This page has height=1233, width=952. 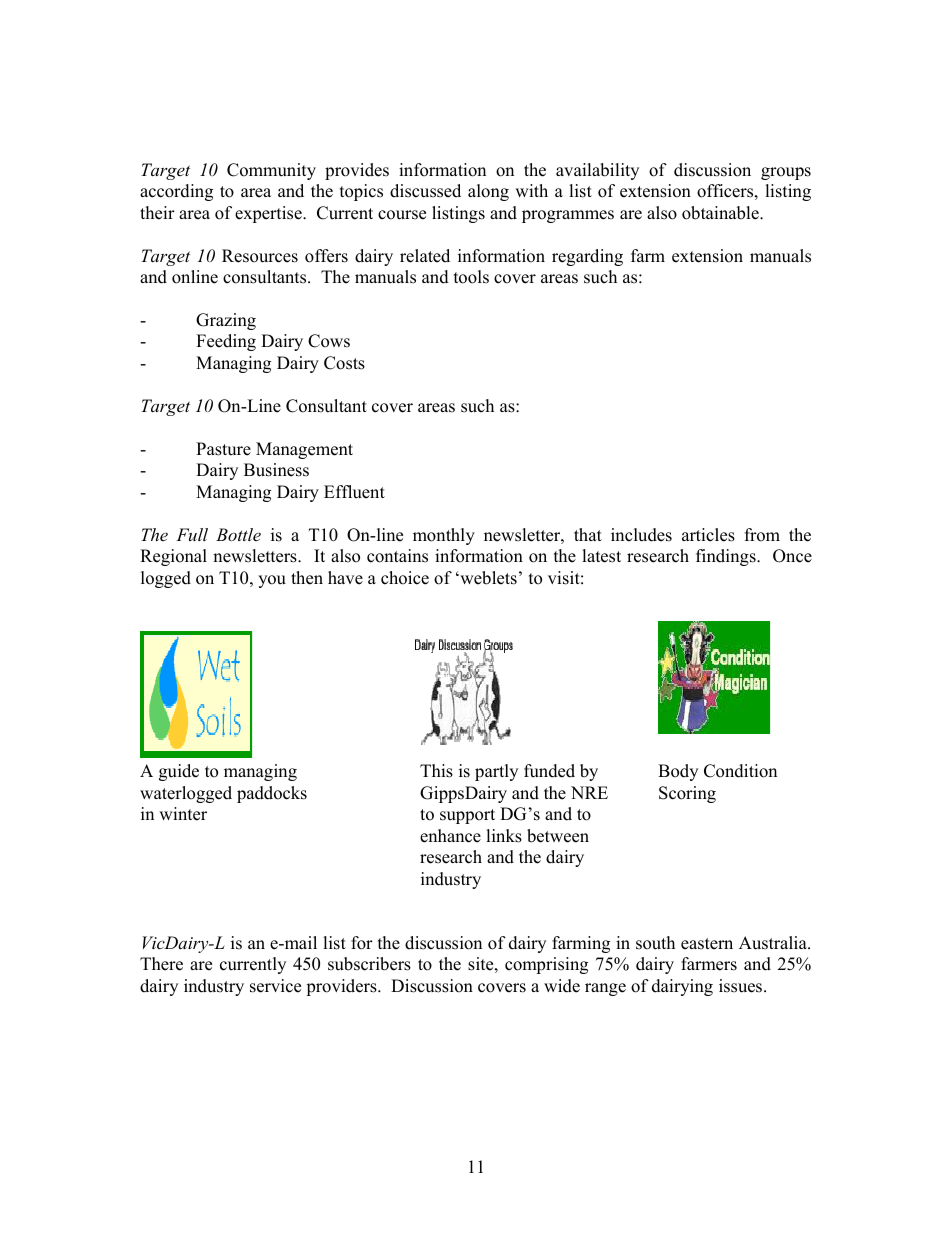 I want to click on guide, so click(x=179, y=772).
